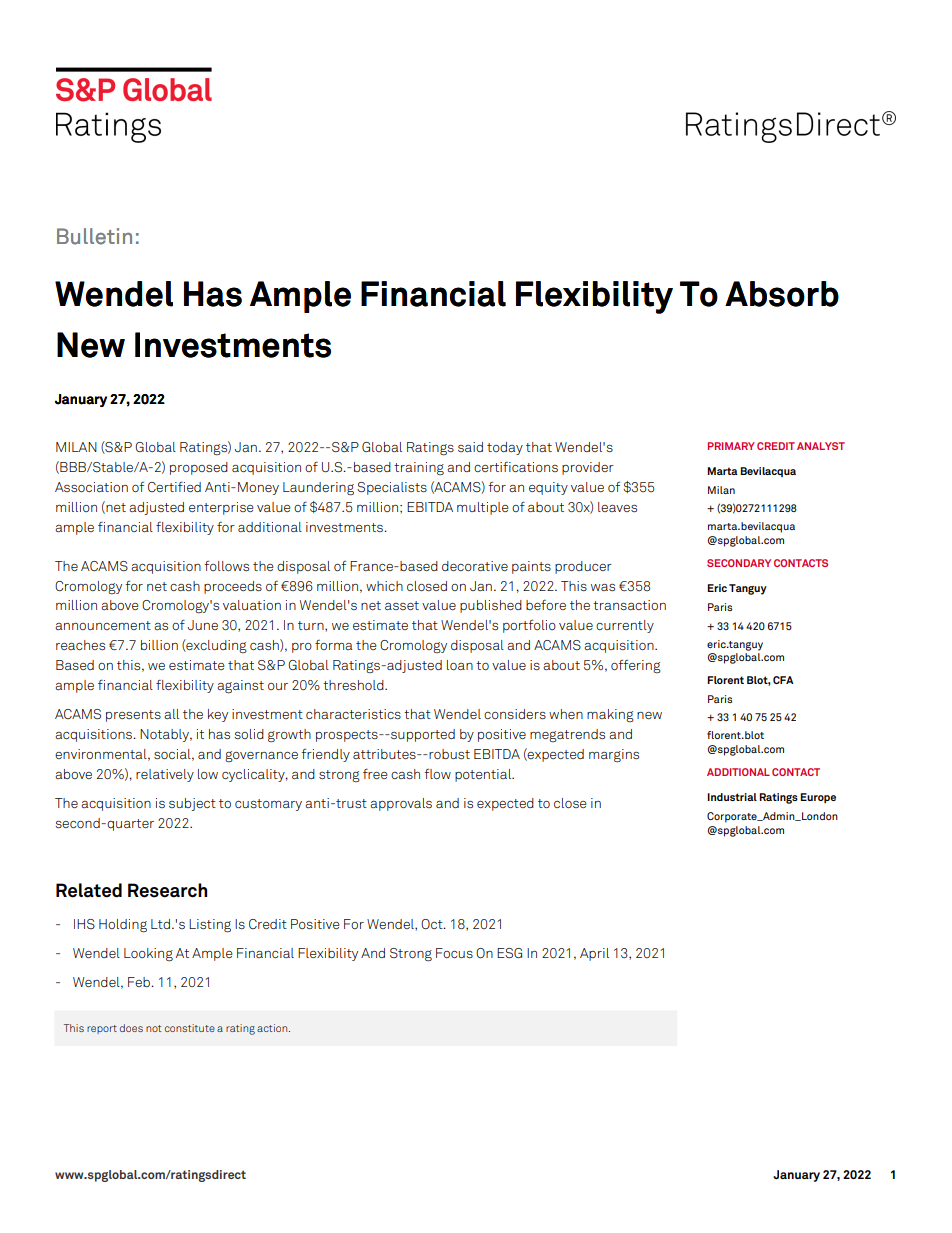  I want to click on Industrial, so click(732, 797).
